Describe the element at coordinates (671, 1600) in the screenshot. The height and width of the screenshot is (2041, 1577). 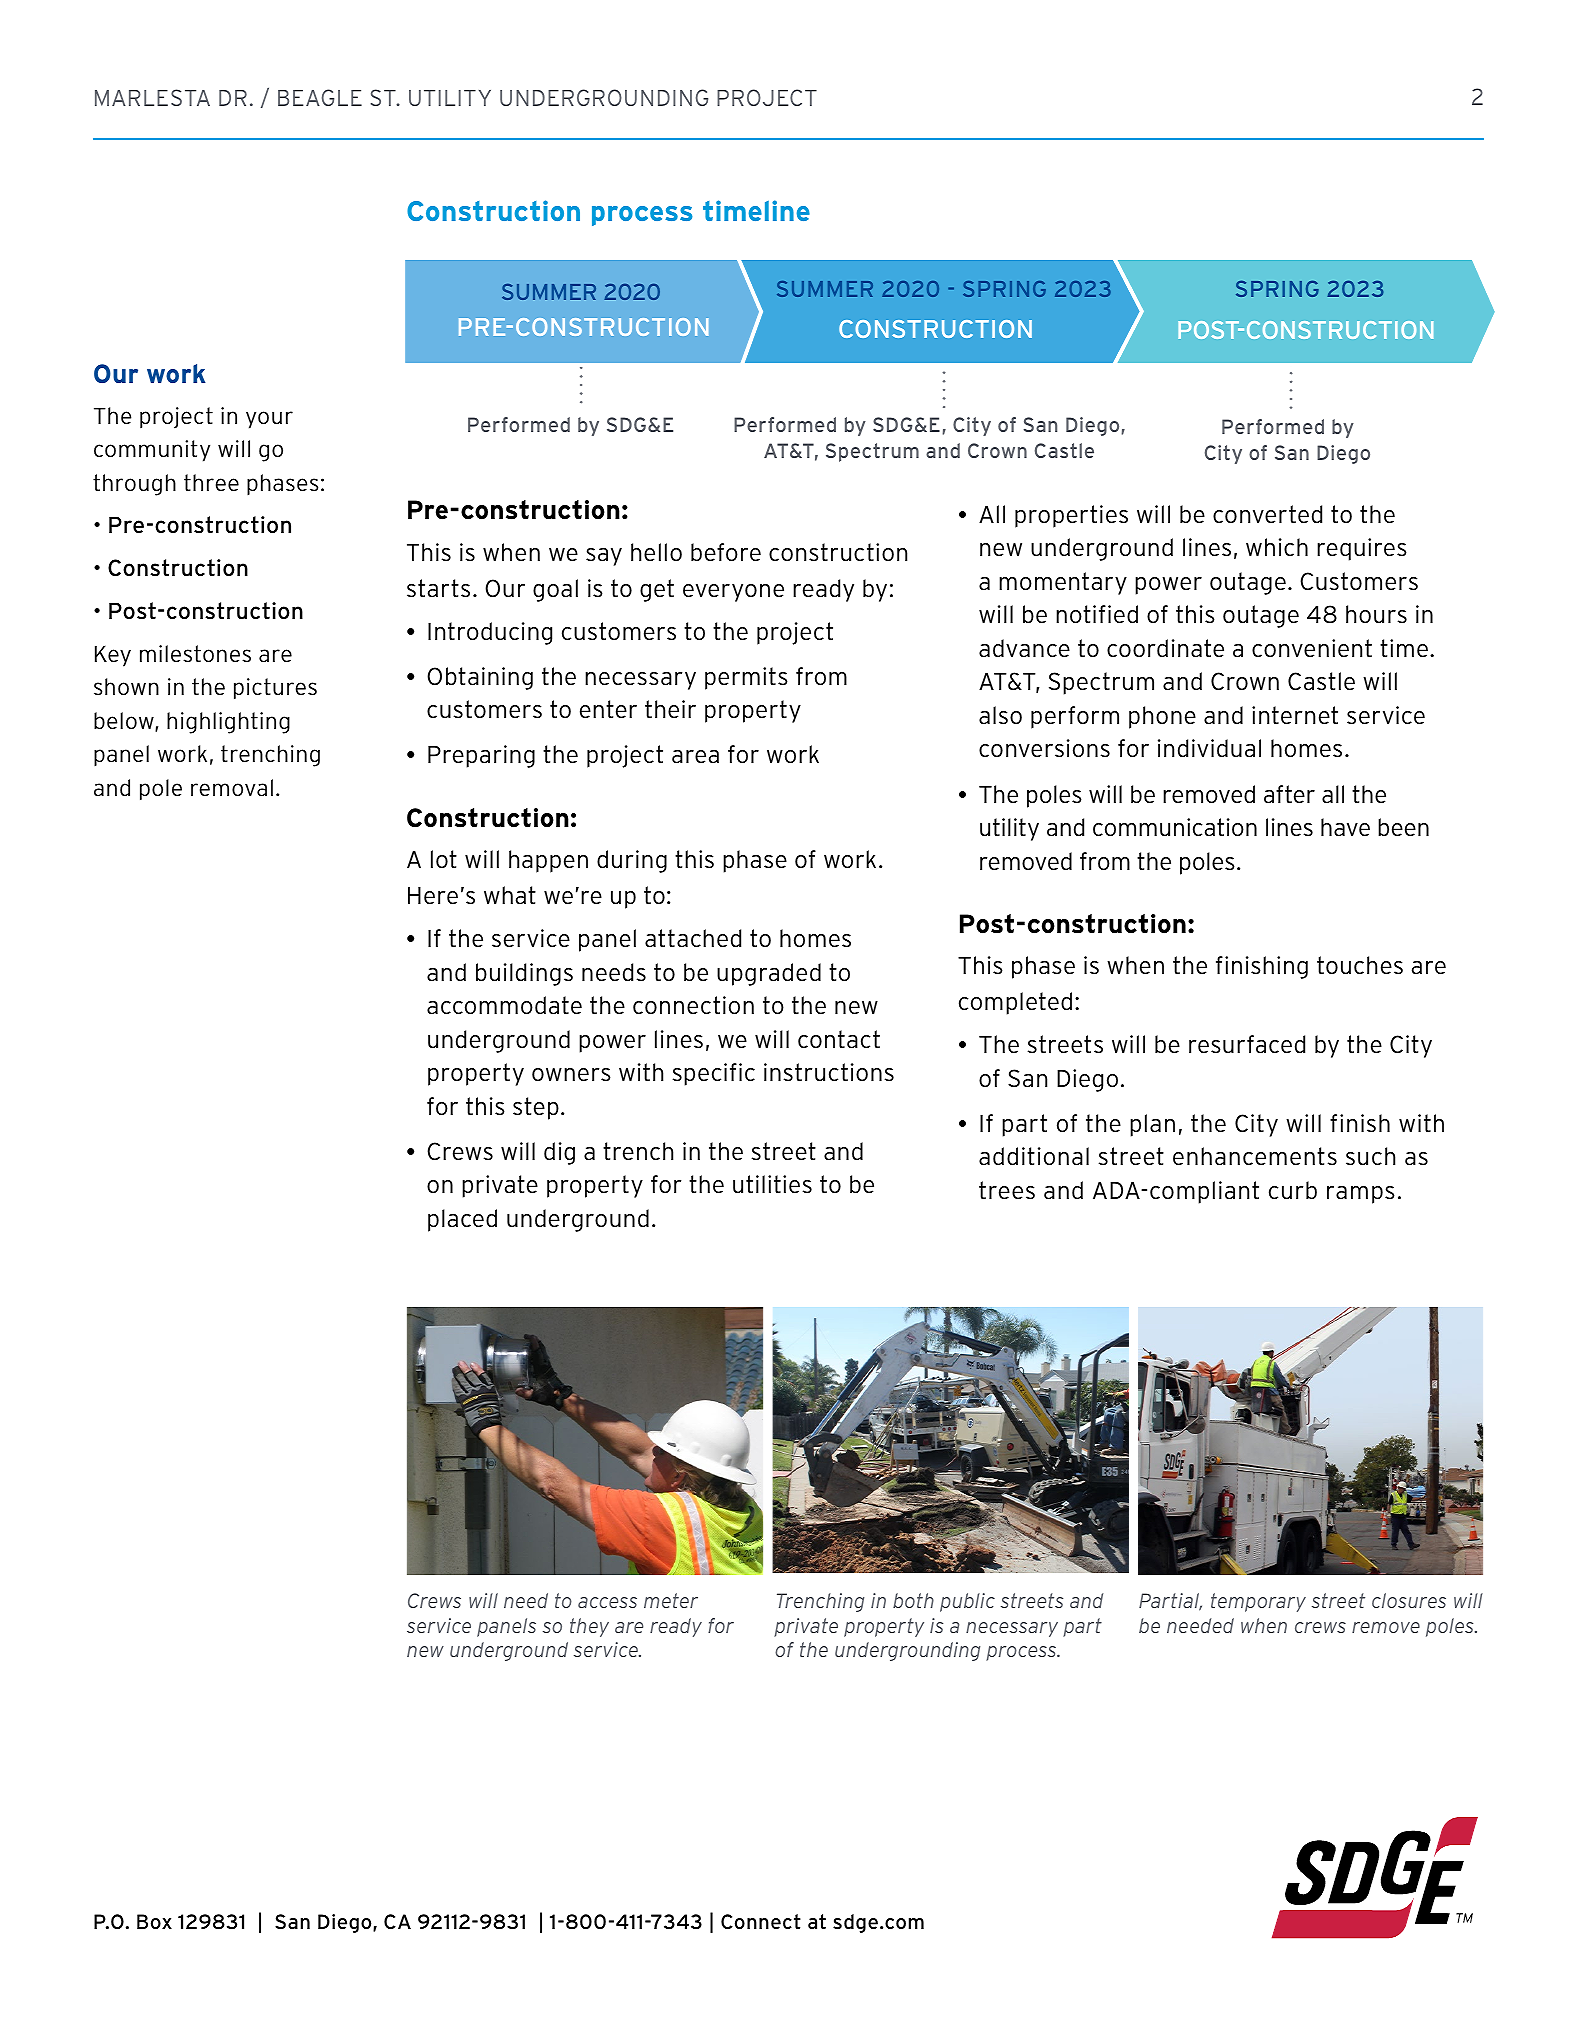
I see `meter` at that location.
